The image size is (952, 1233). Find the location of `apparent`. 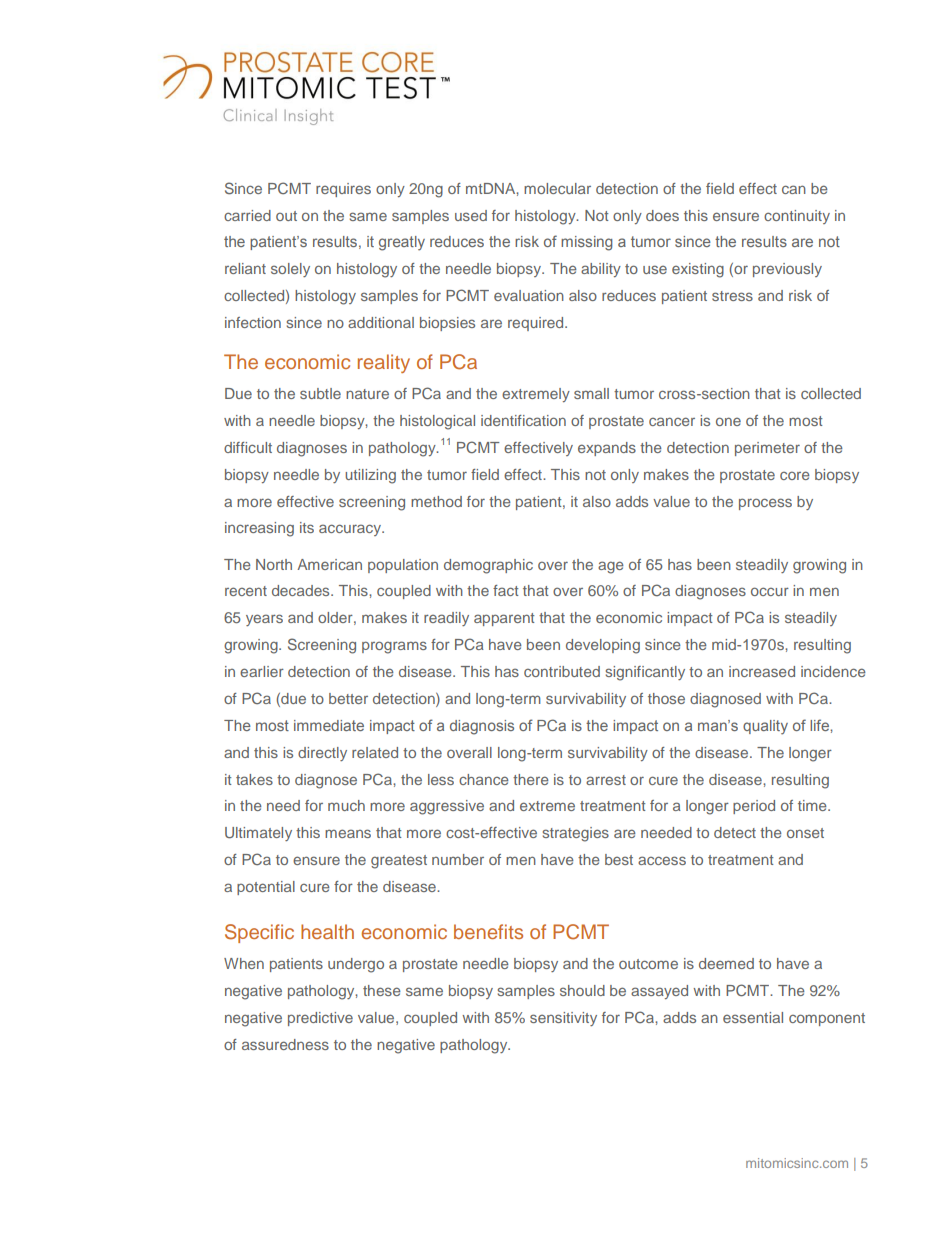

apparent is located at coordinates (504, 619).
